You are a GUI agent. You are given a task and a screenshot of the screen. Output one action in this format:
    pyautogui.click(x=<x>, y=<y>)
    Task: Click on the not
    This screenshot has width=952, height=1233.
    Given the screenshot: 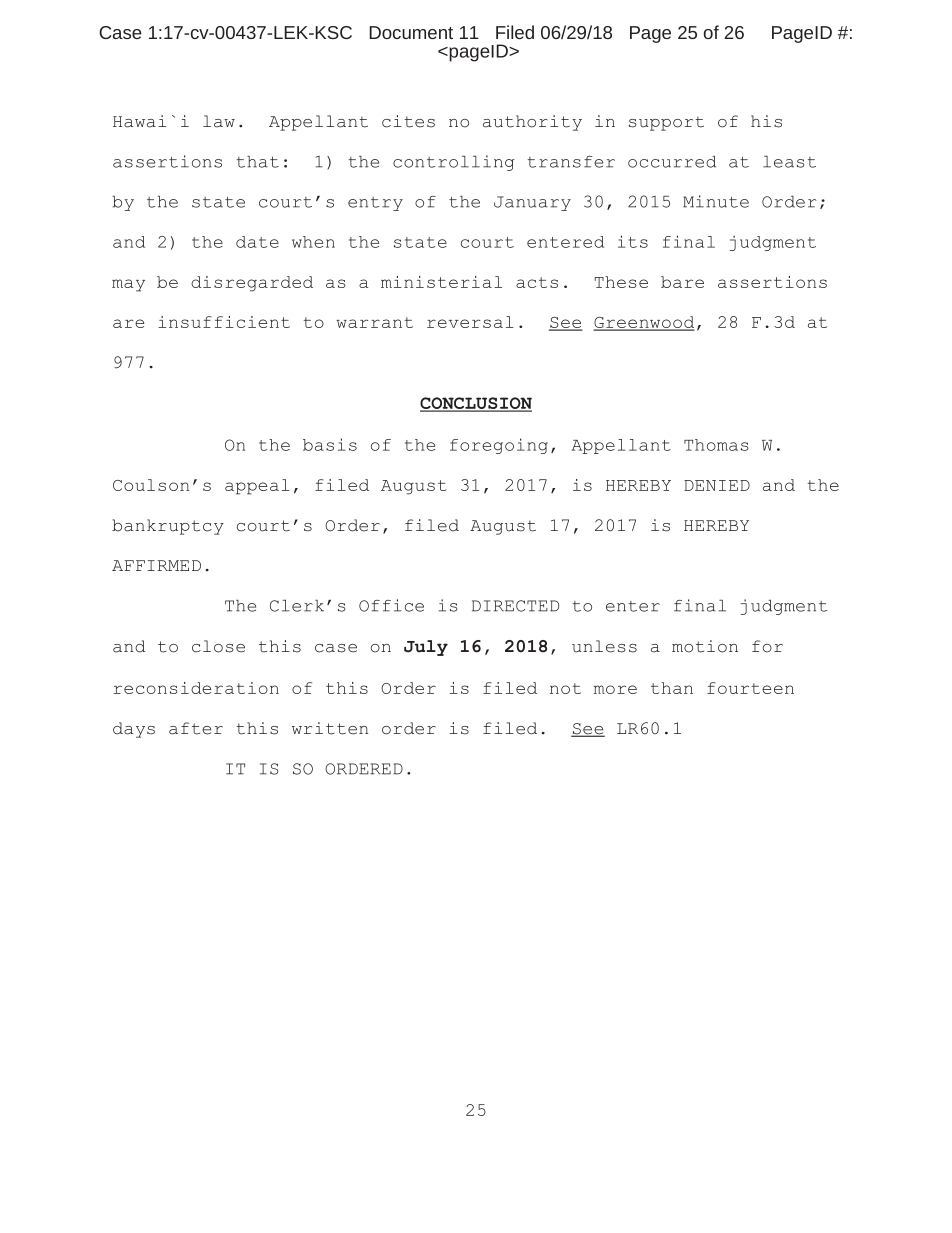 What is the action you would take?
    pyautogui.click(x=565, y=688)
